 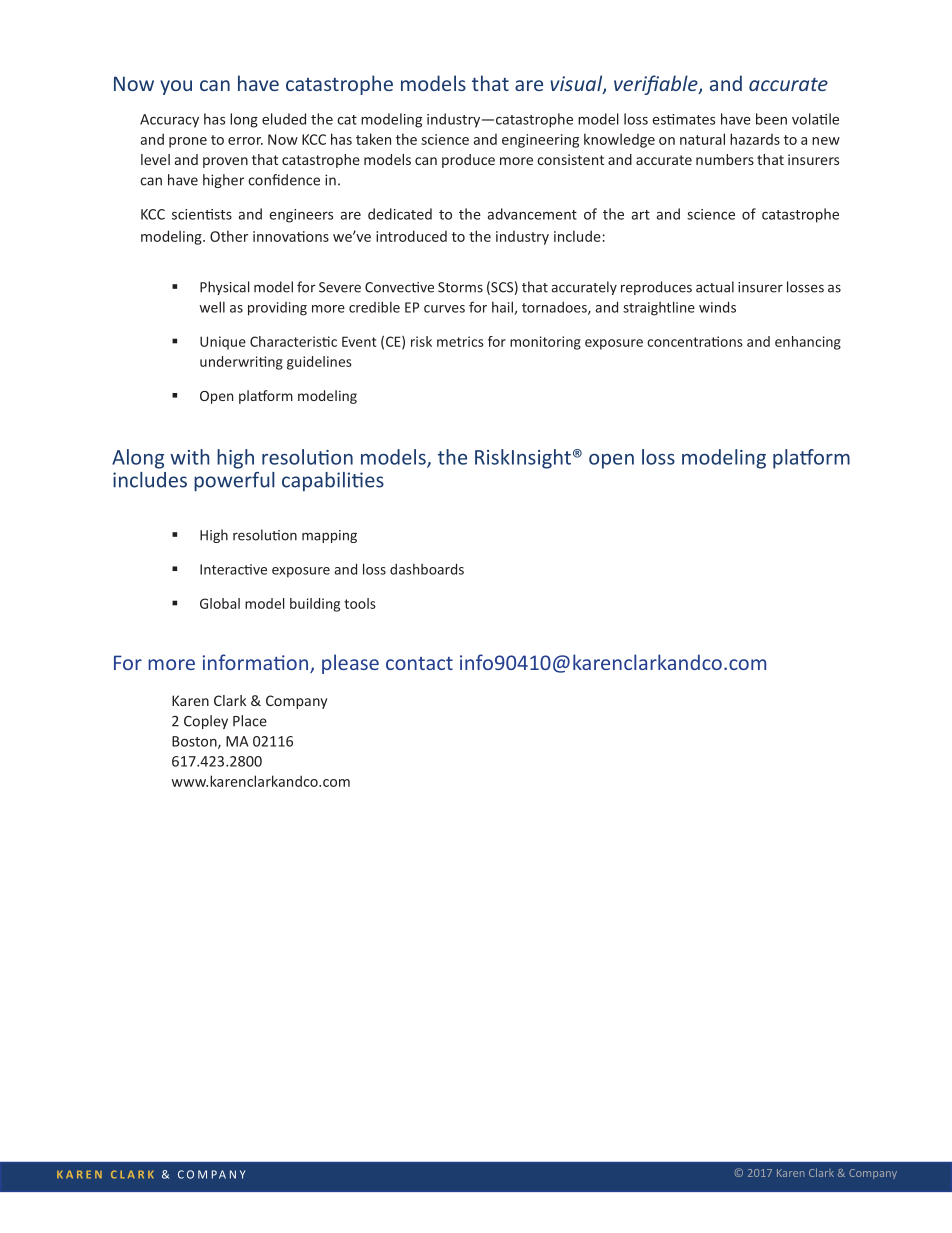 I want to click on eluded, so click(x=284, y=119).
